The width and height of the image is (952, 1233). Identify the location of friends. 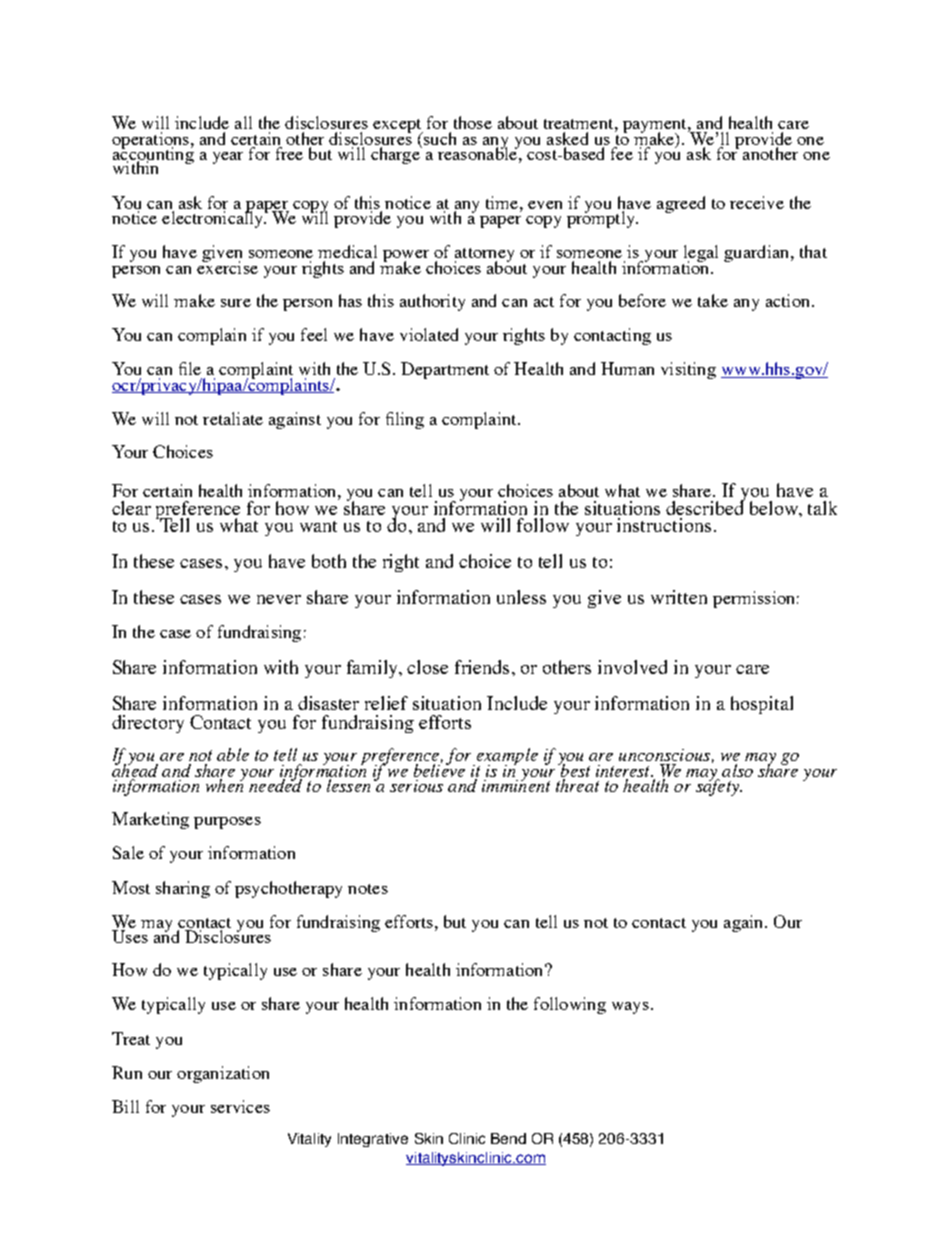
(484, 667).
